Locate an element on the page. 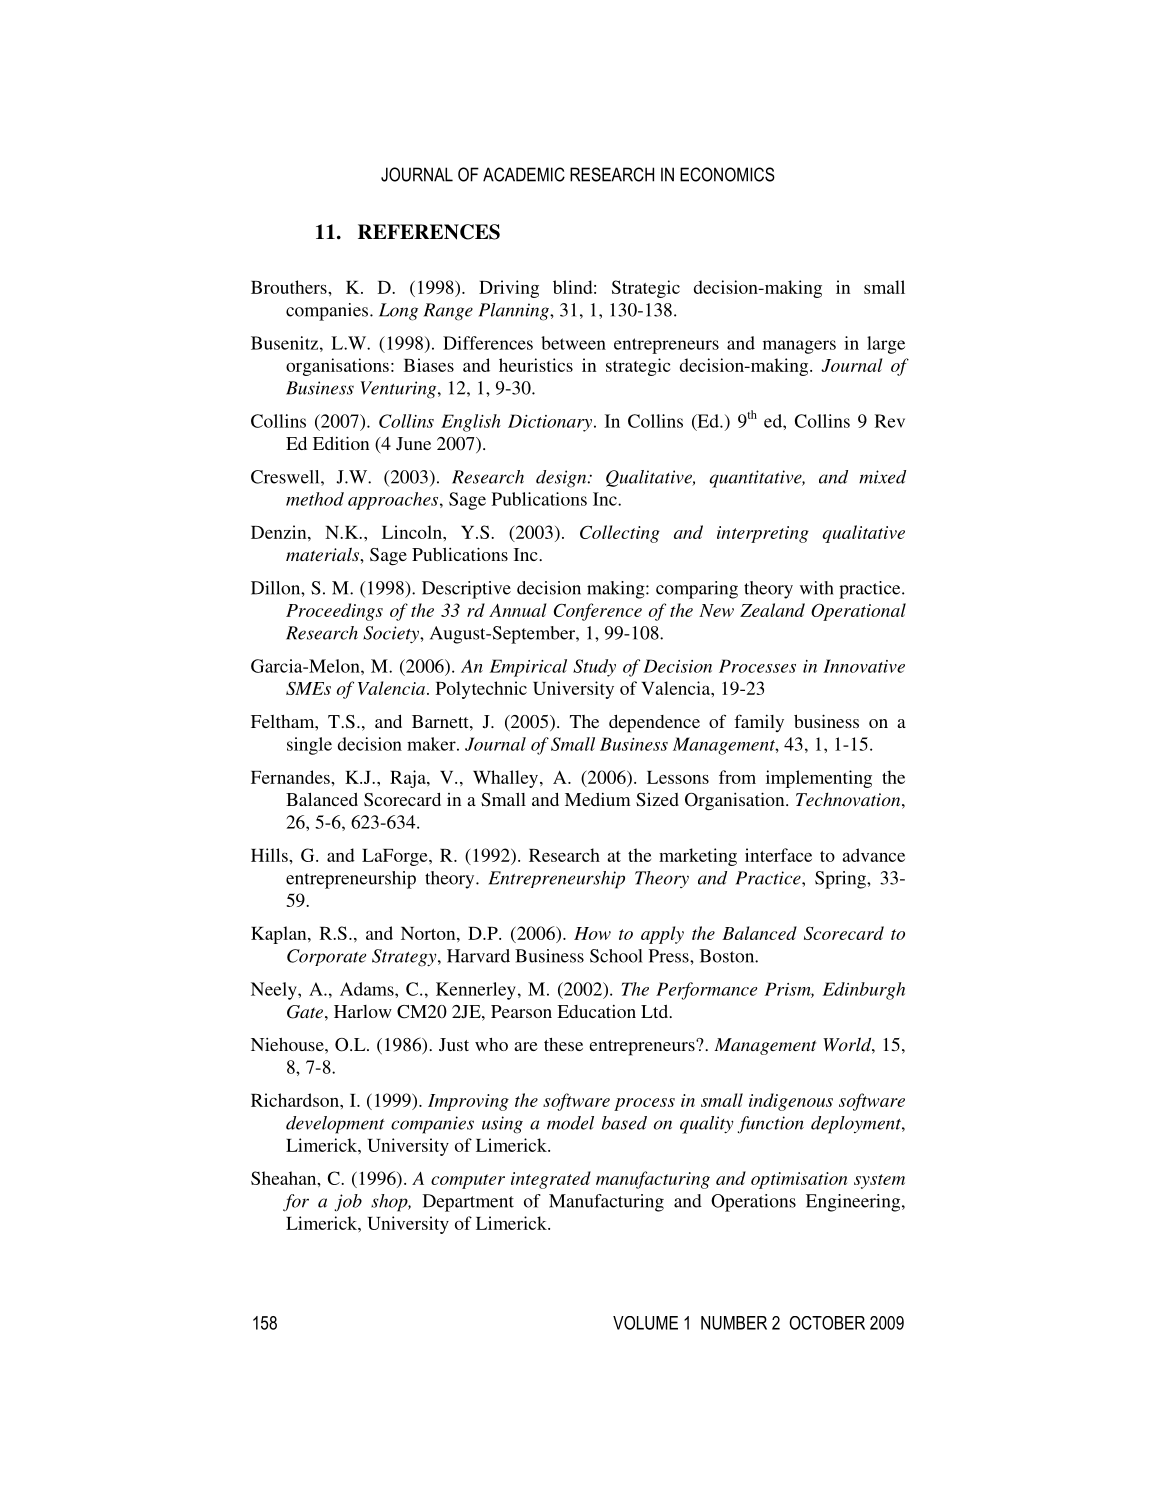 The height and width of the image is (1496, 1156). single is located at coordinates (309, 746).
